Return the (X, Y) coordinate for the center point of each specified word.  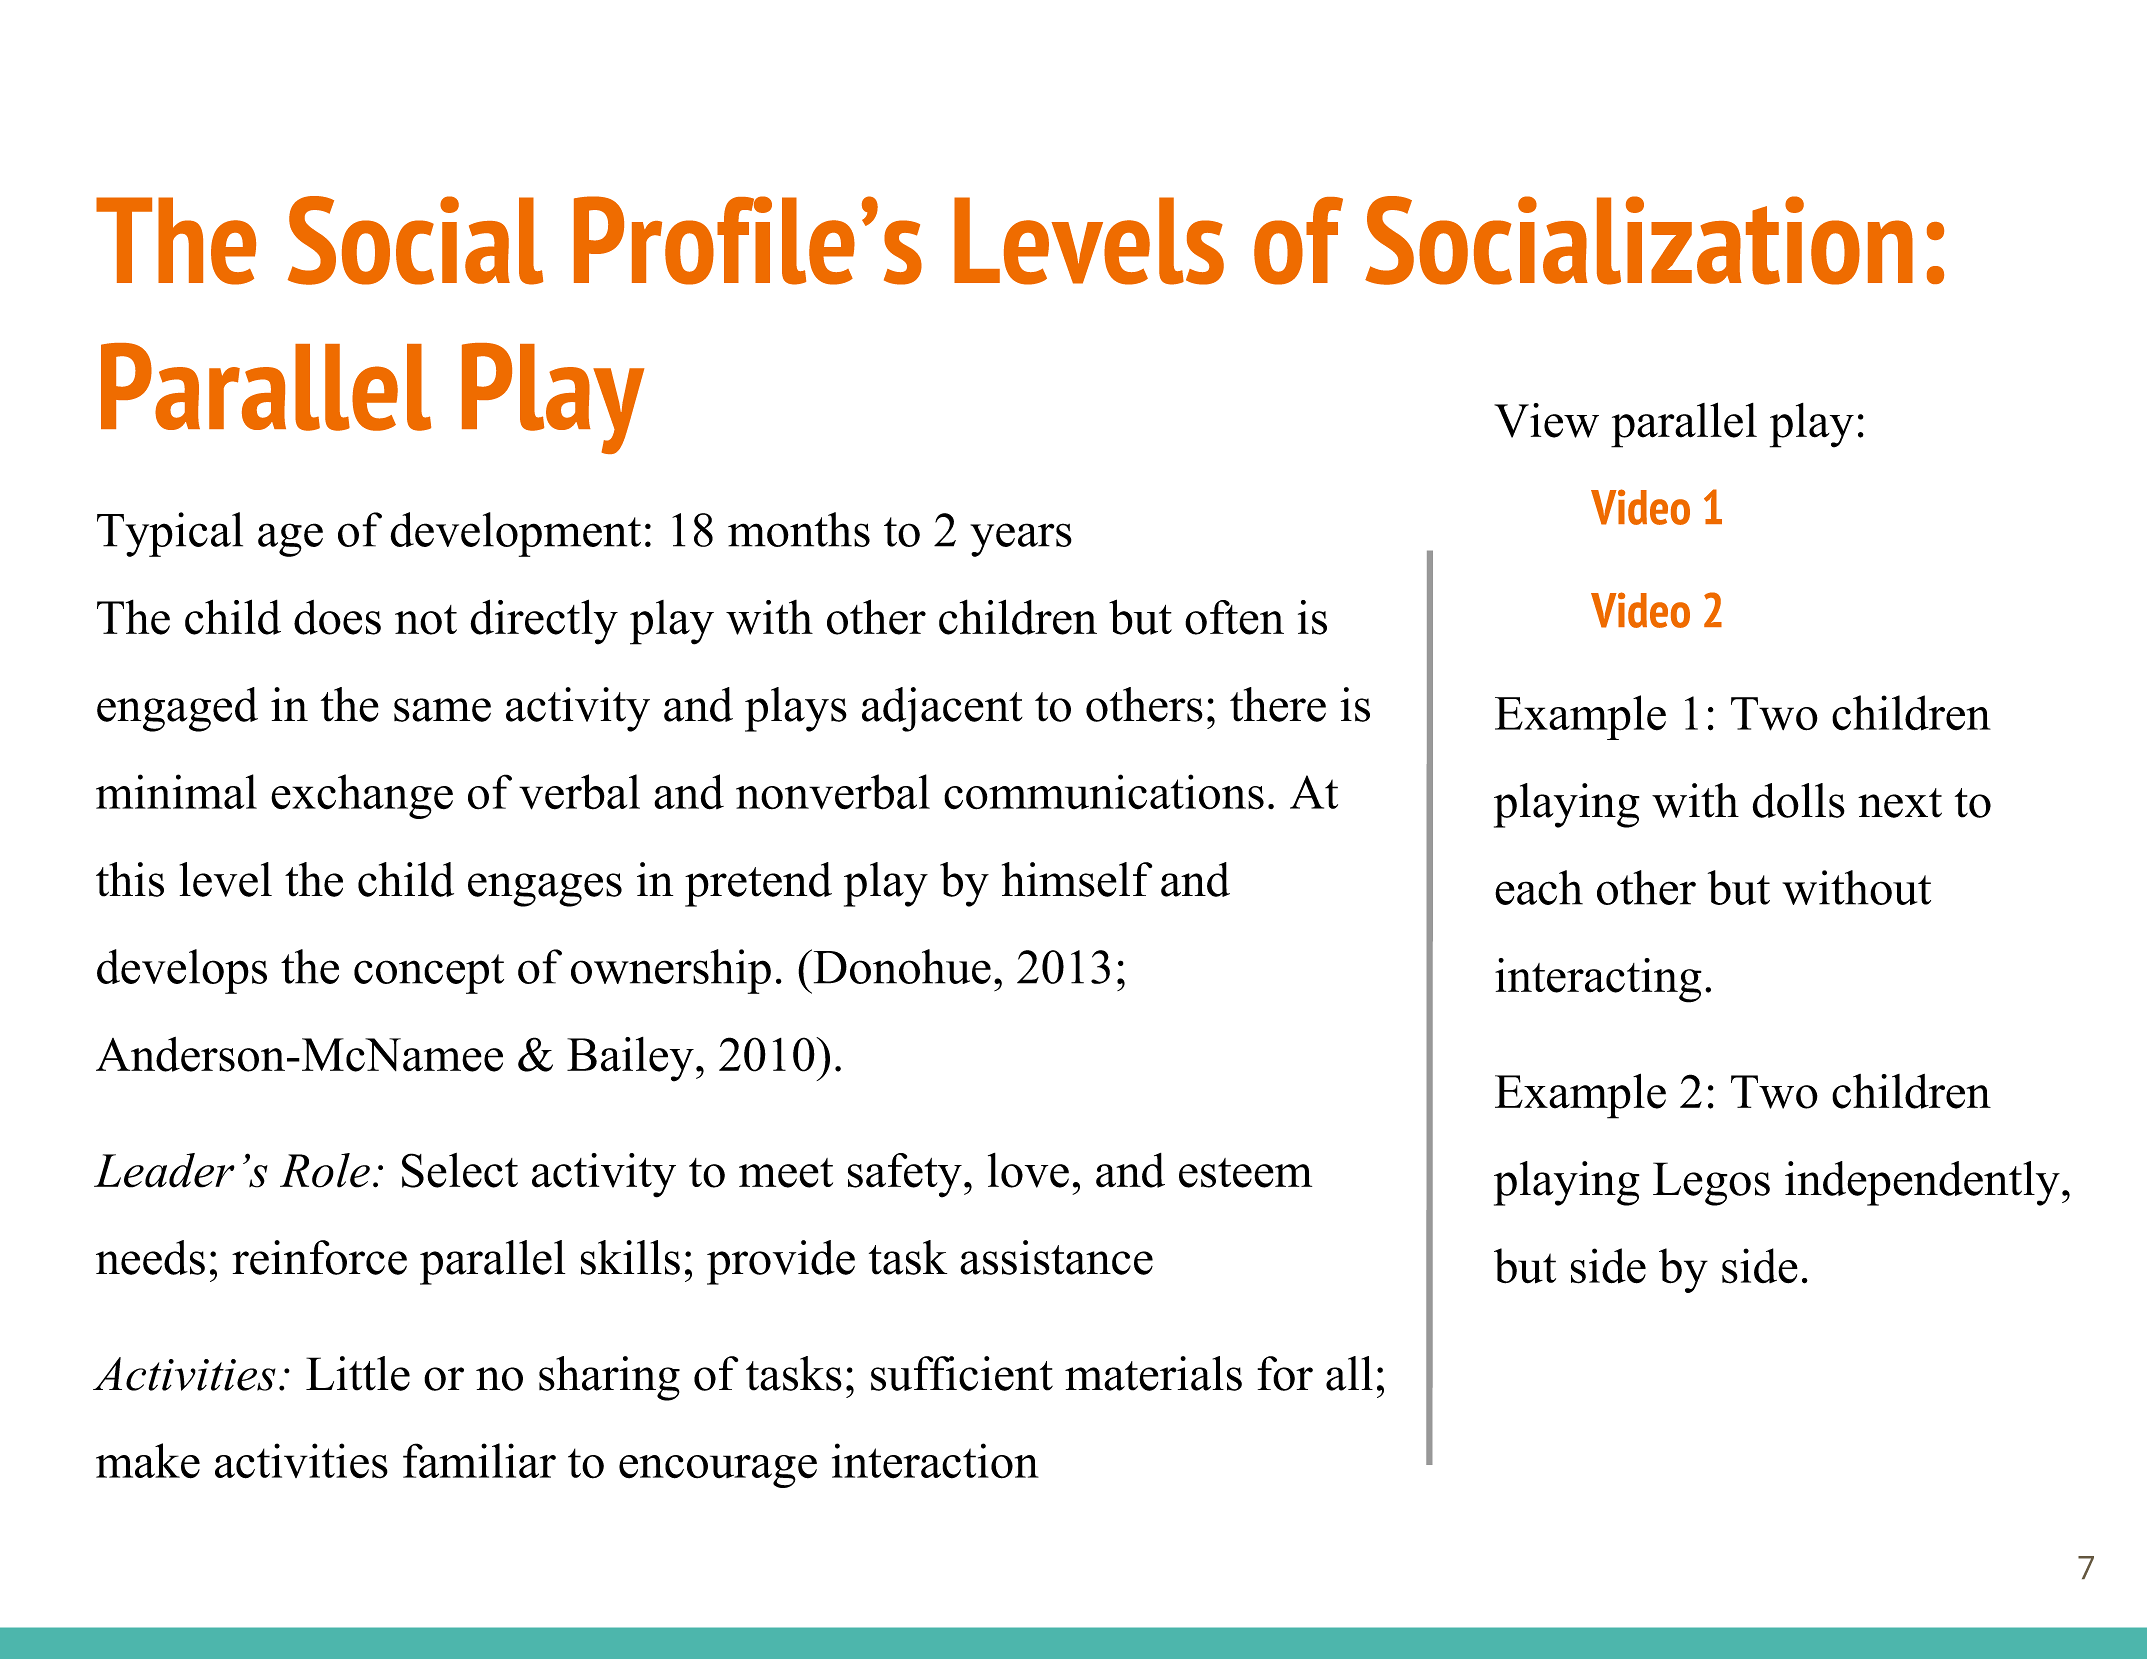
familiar (479, 1460)
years (1021, 540)
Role (325, 1170)
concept (429, 974)
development (515, 534)
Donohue (902, 966)
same (442, 710)
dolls (1799, 800)
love (1028, 1170)
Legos (1711, 1184)
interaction (935, 1461)
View (1546, 420)
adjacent (942, 709)
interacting (1598, 980)
